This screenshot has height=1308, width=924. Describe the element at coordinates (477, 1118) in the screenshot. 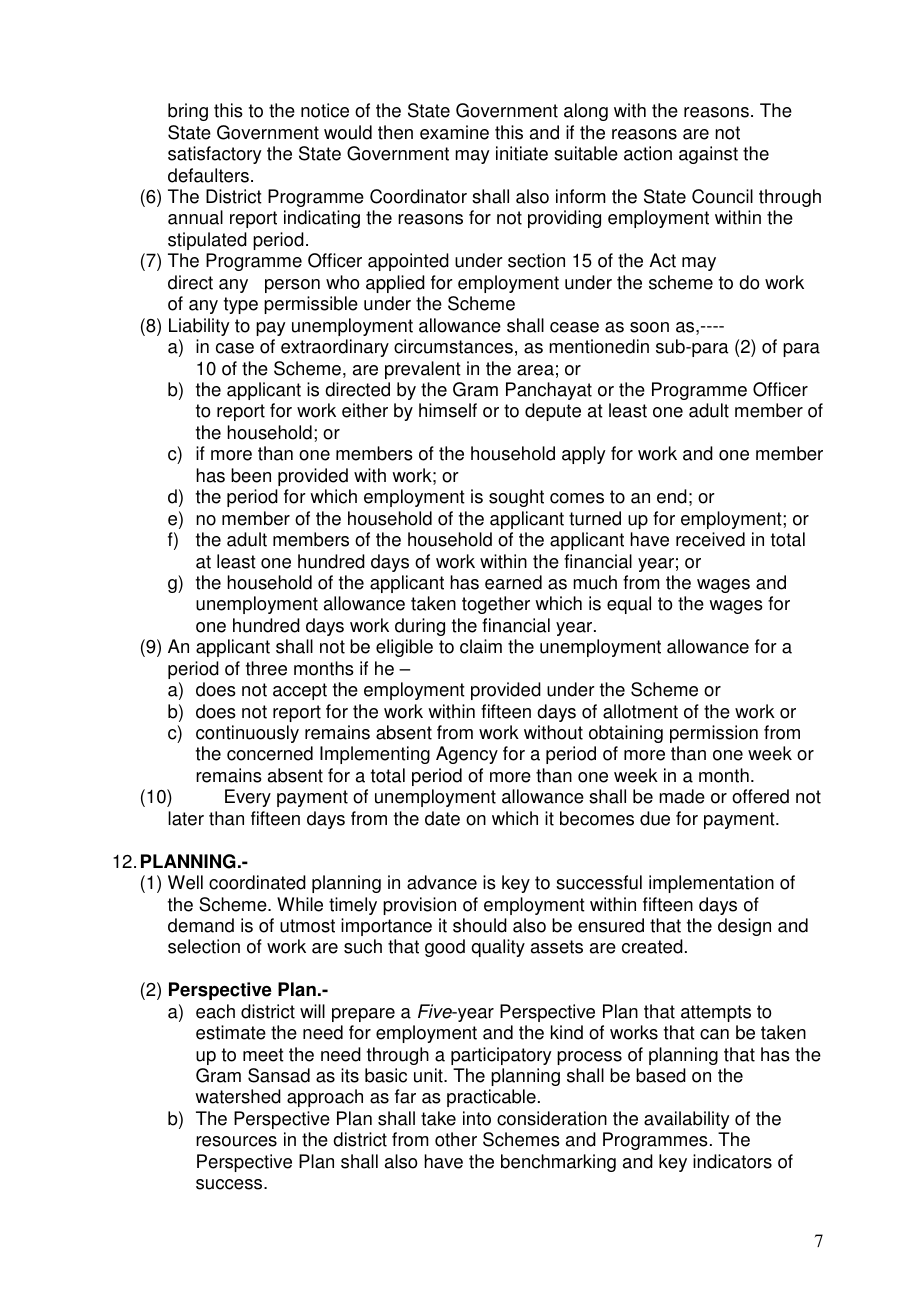

I see `into` at that location.
